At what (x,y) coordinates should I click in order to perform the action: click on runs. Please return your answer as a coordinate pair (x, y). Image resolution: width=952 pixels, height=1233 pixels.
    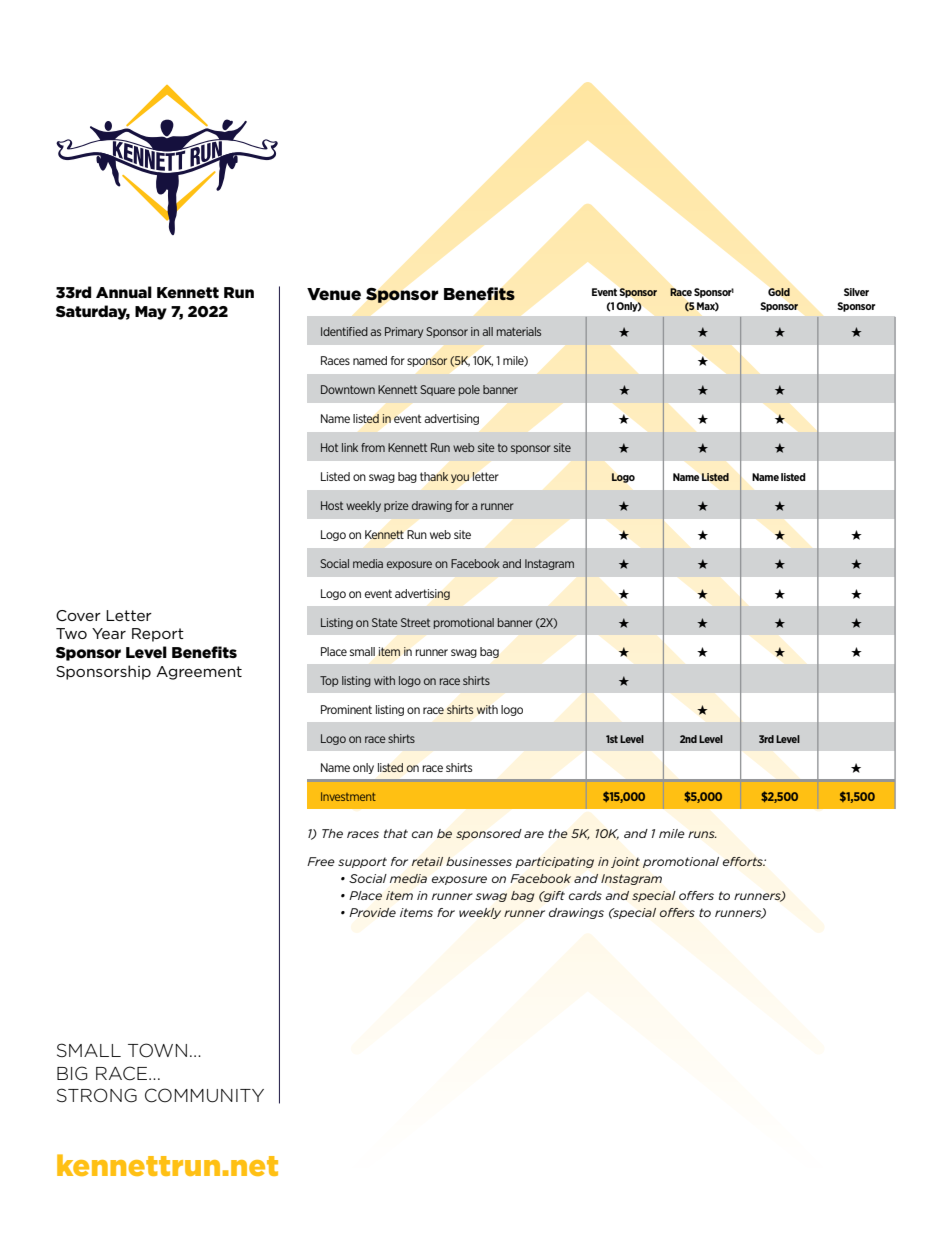
    Looking at the image, I should click on (702, 834).
